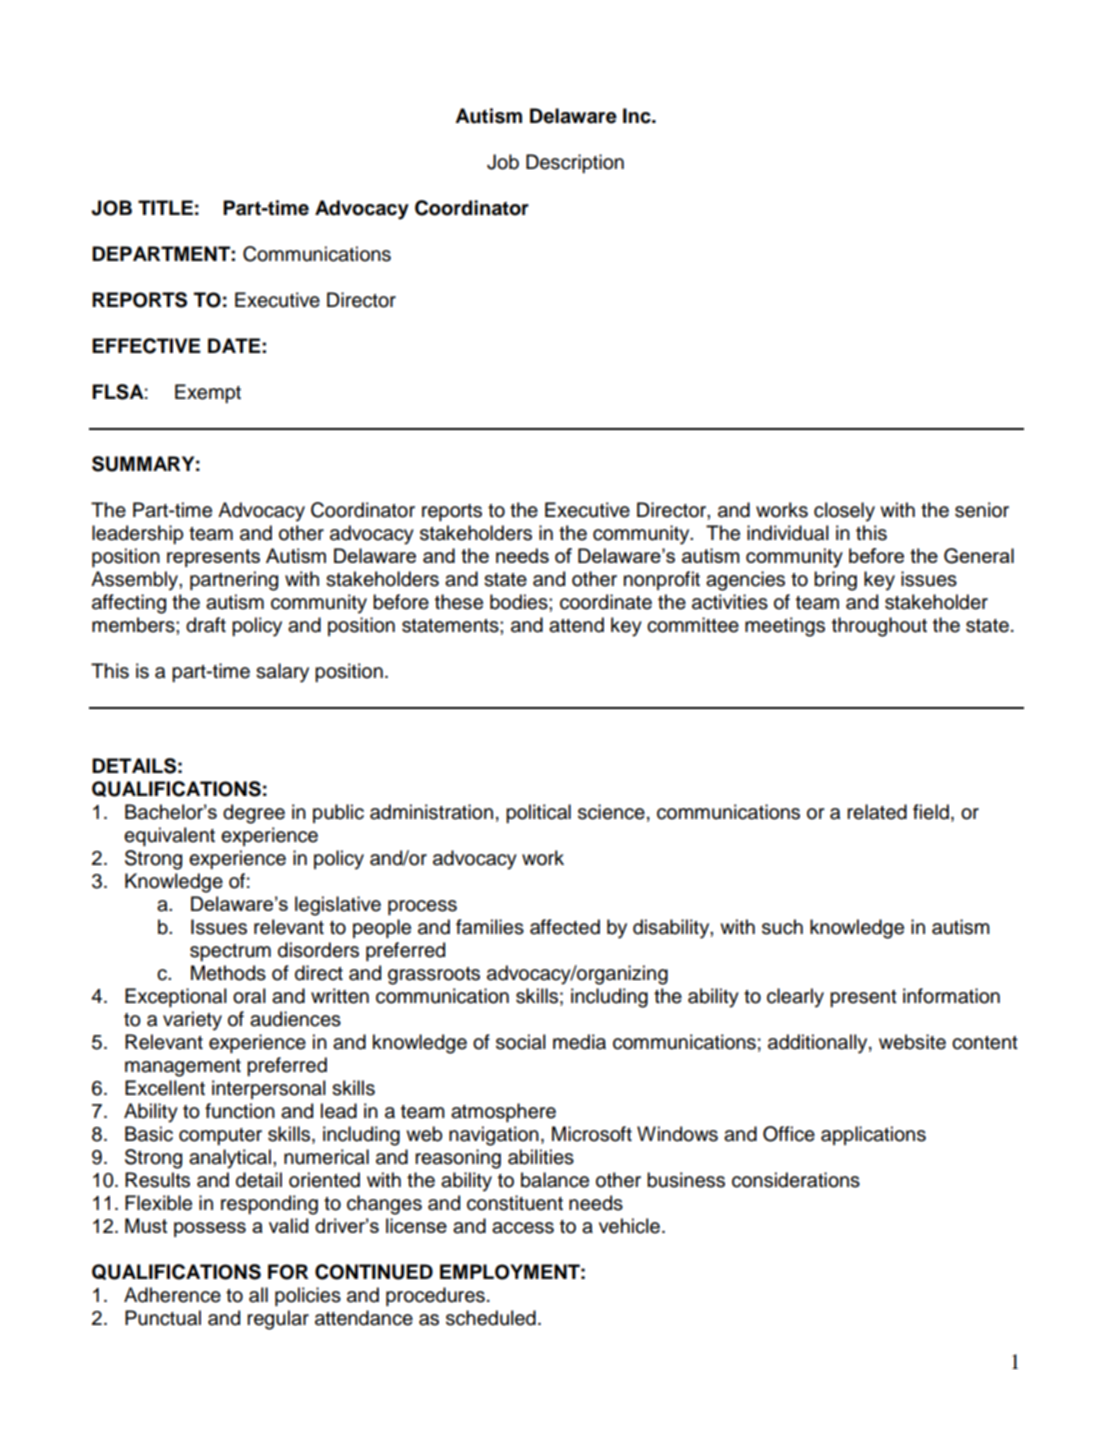  I want to click on considerations, so click(796, 1180).
